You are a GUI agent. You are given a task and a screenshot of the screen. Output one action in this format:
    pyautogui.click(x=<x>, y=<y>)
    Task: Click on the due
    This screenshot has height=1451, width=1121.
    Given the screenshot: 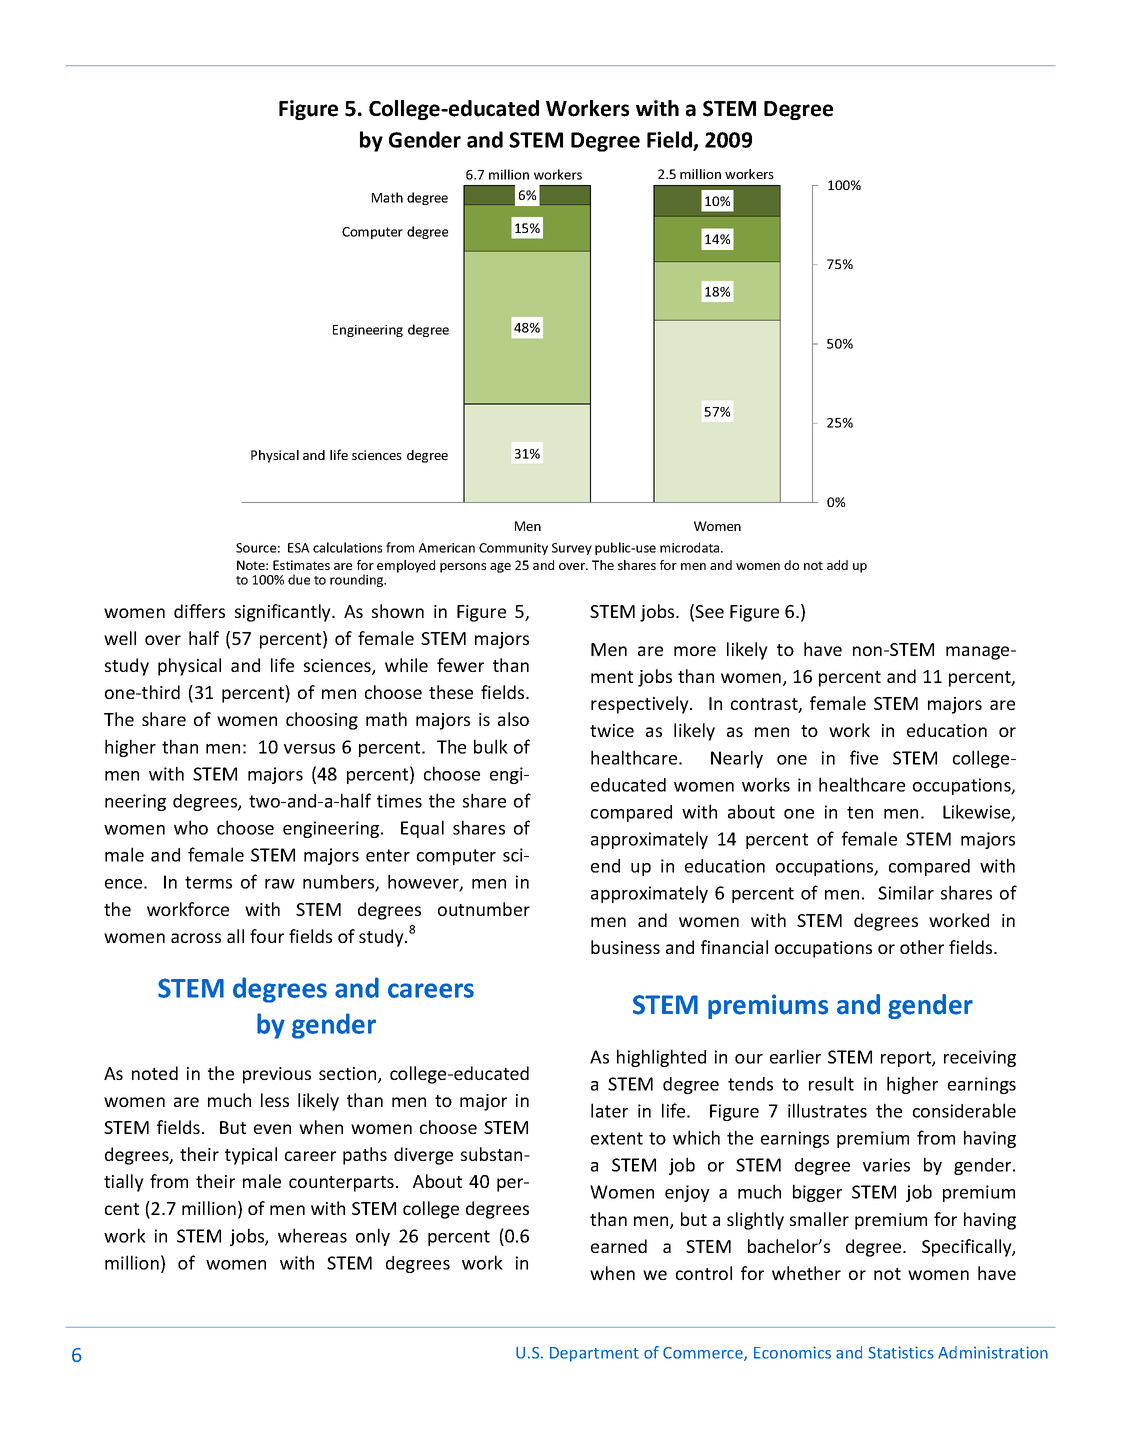 What is the action you would take?
    pyautogui.click(x=299, y=579)
